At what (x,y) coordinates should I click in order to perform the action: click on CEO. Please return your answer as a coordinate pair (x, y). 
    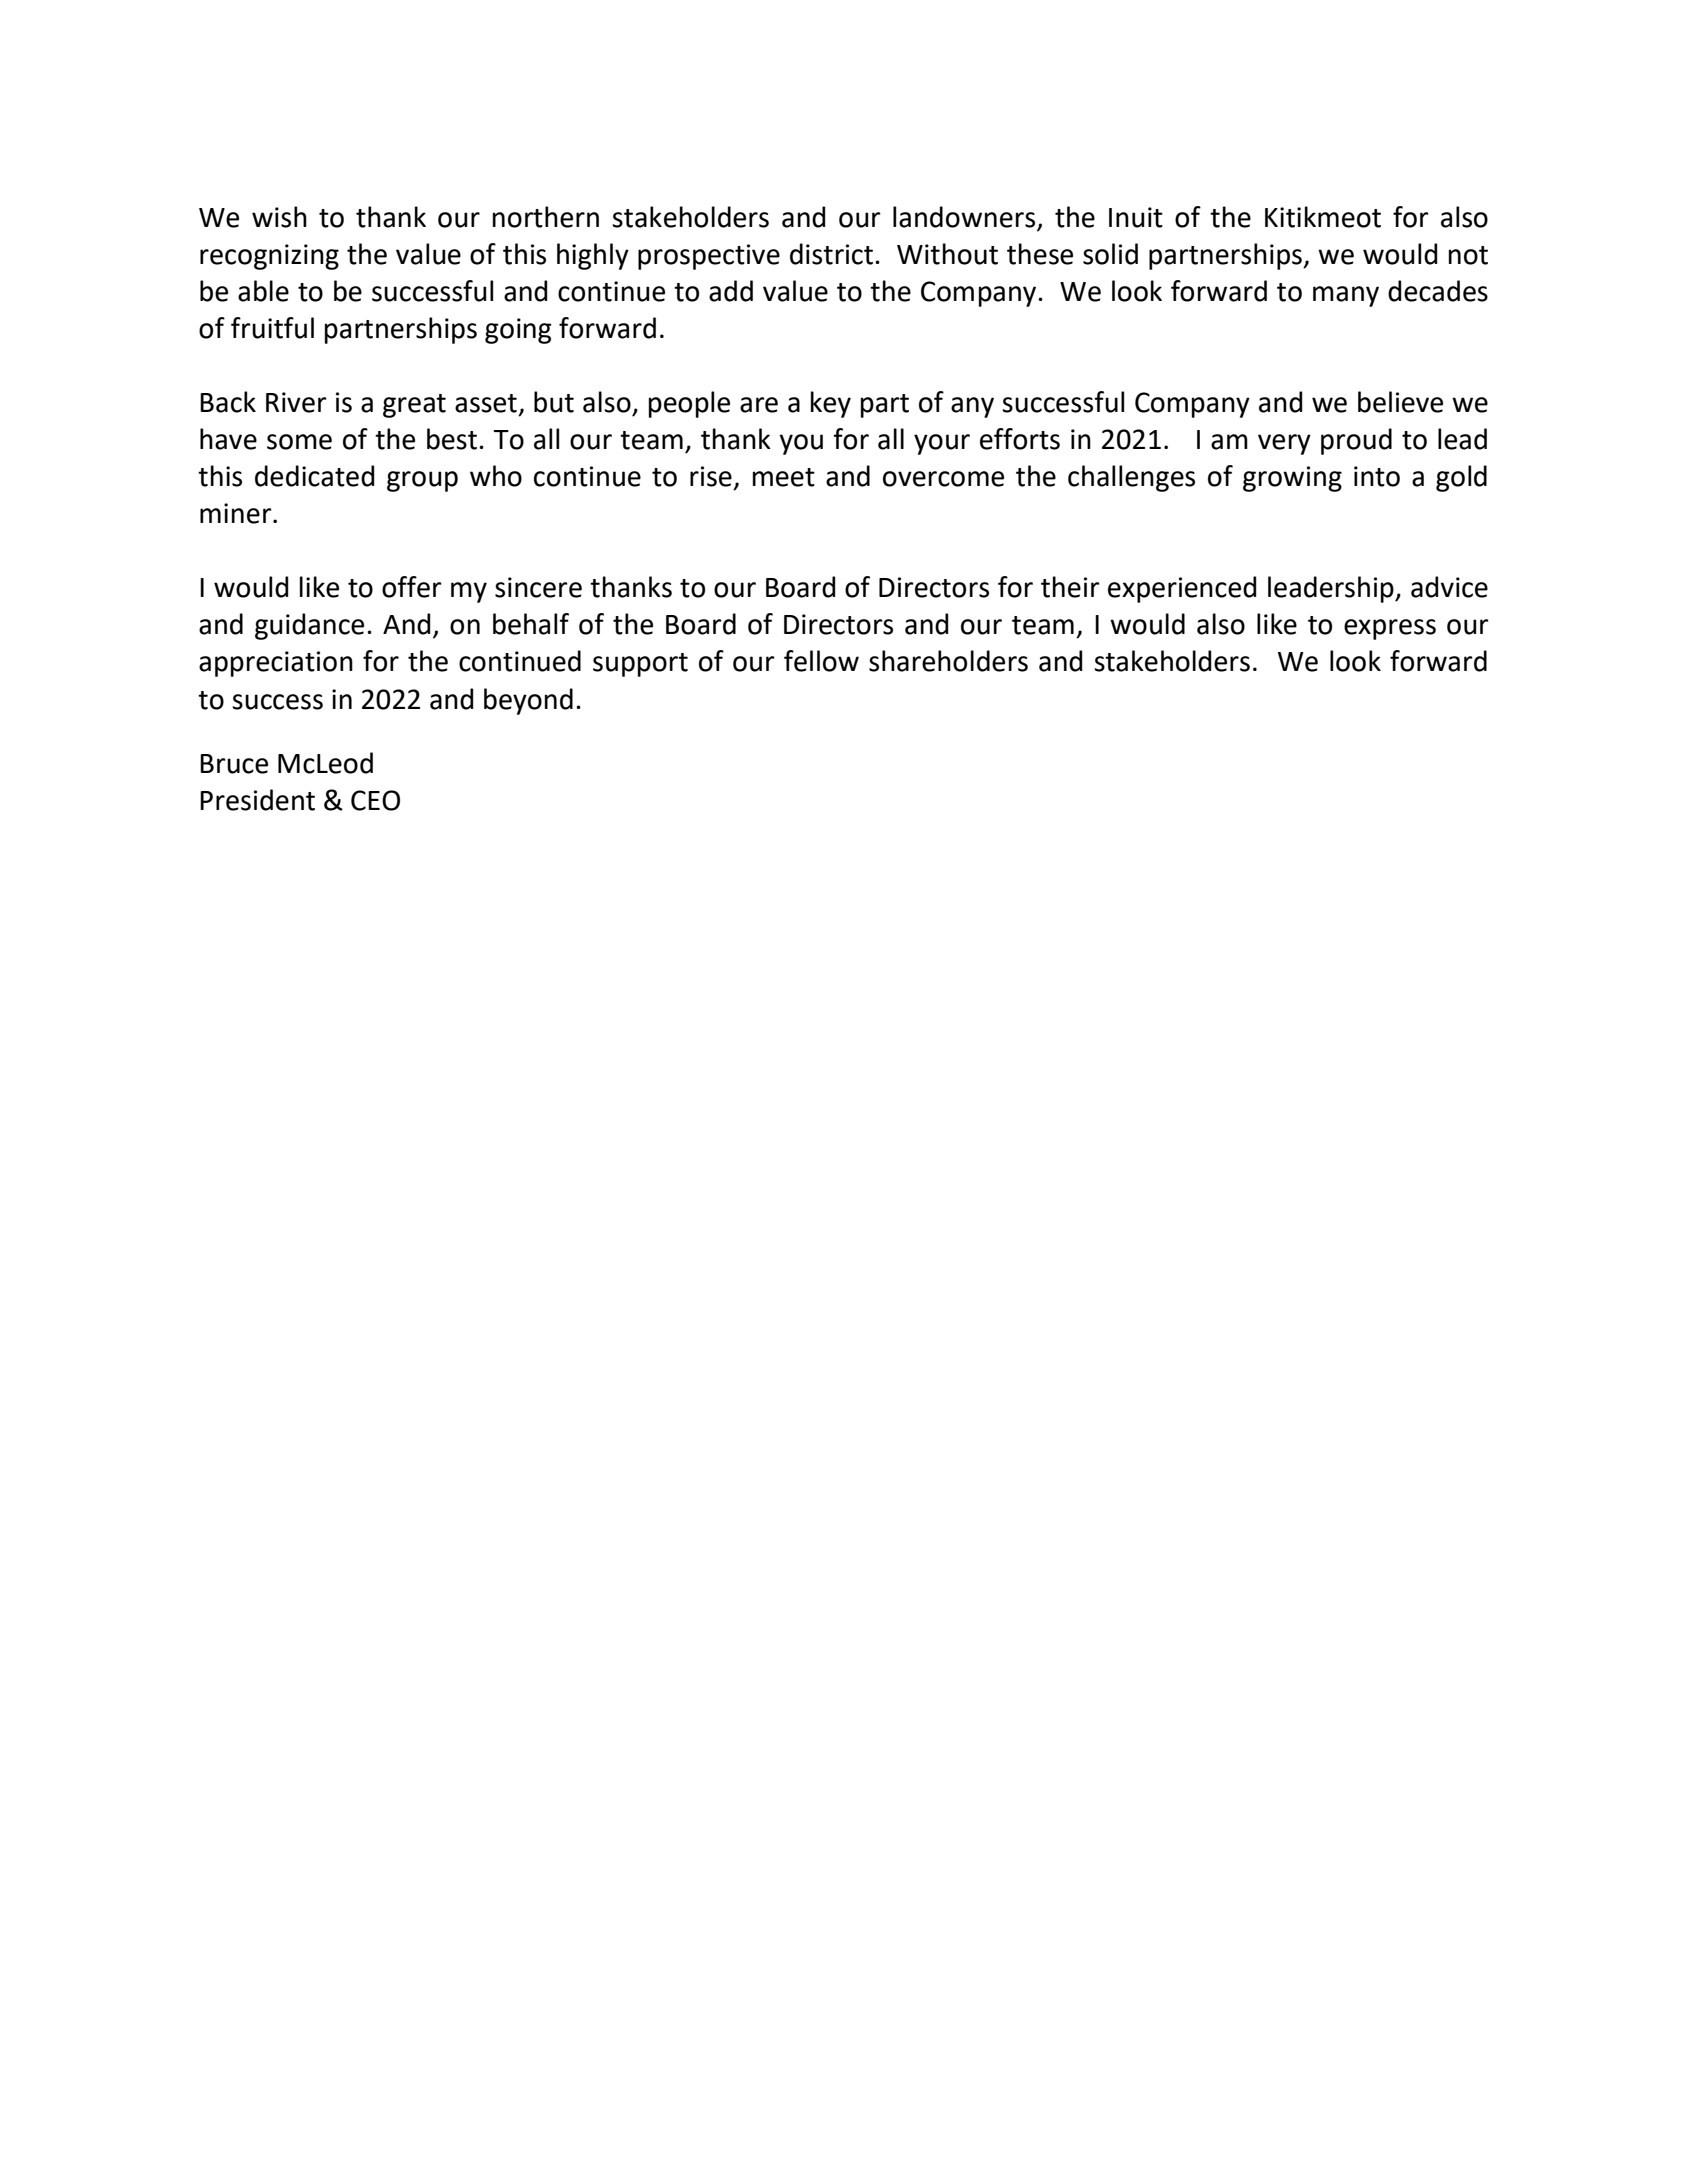
    Looking at the image, I should click on (375, 800).
